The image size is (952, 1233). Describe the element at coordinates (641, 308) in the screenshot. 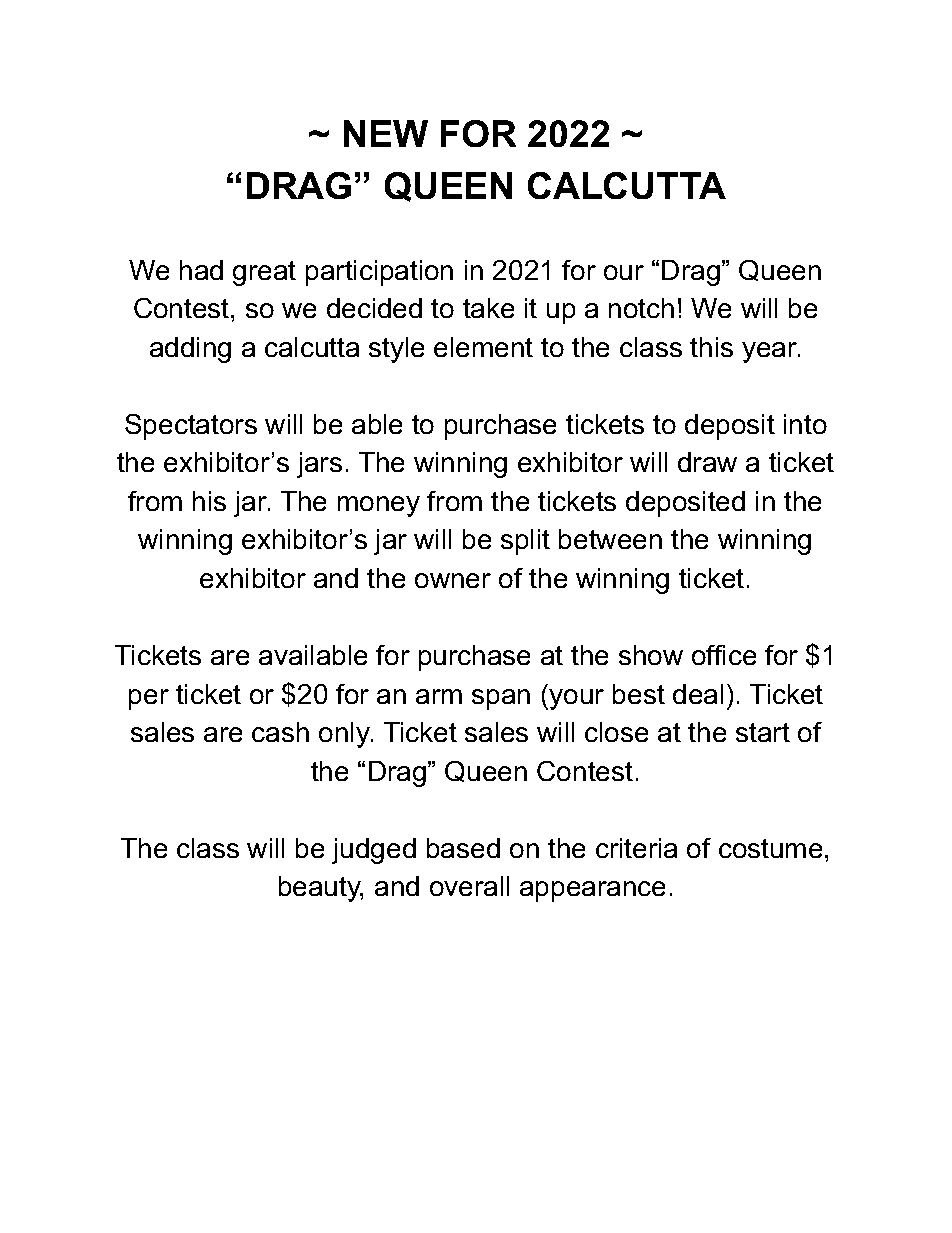

I see `notch` at that location.
